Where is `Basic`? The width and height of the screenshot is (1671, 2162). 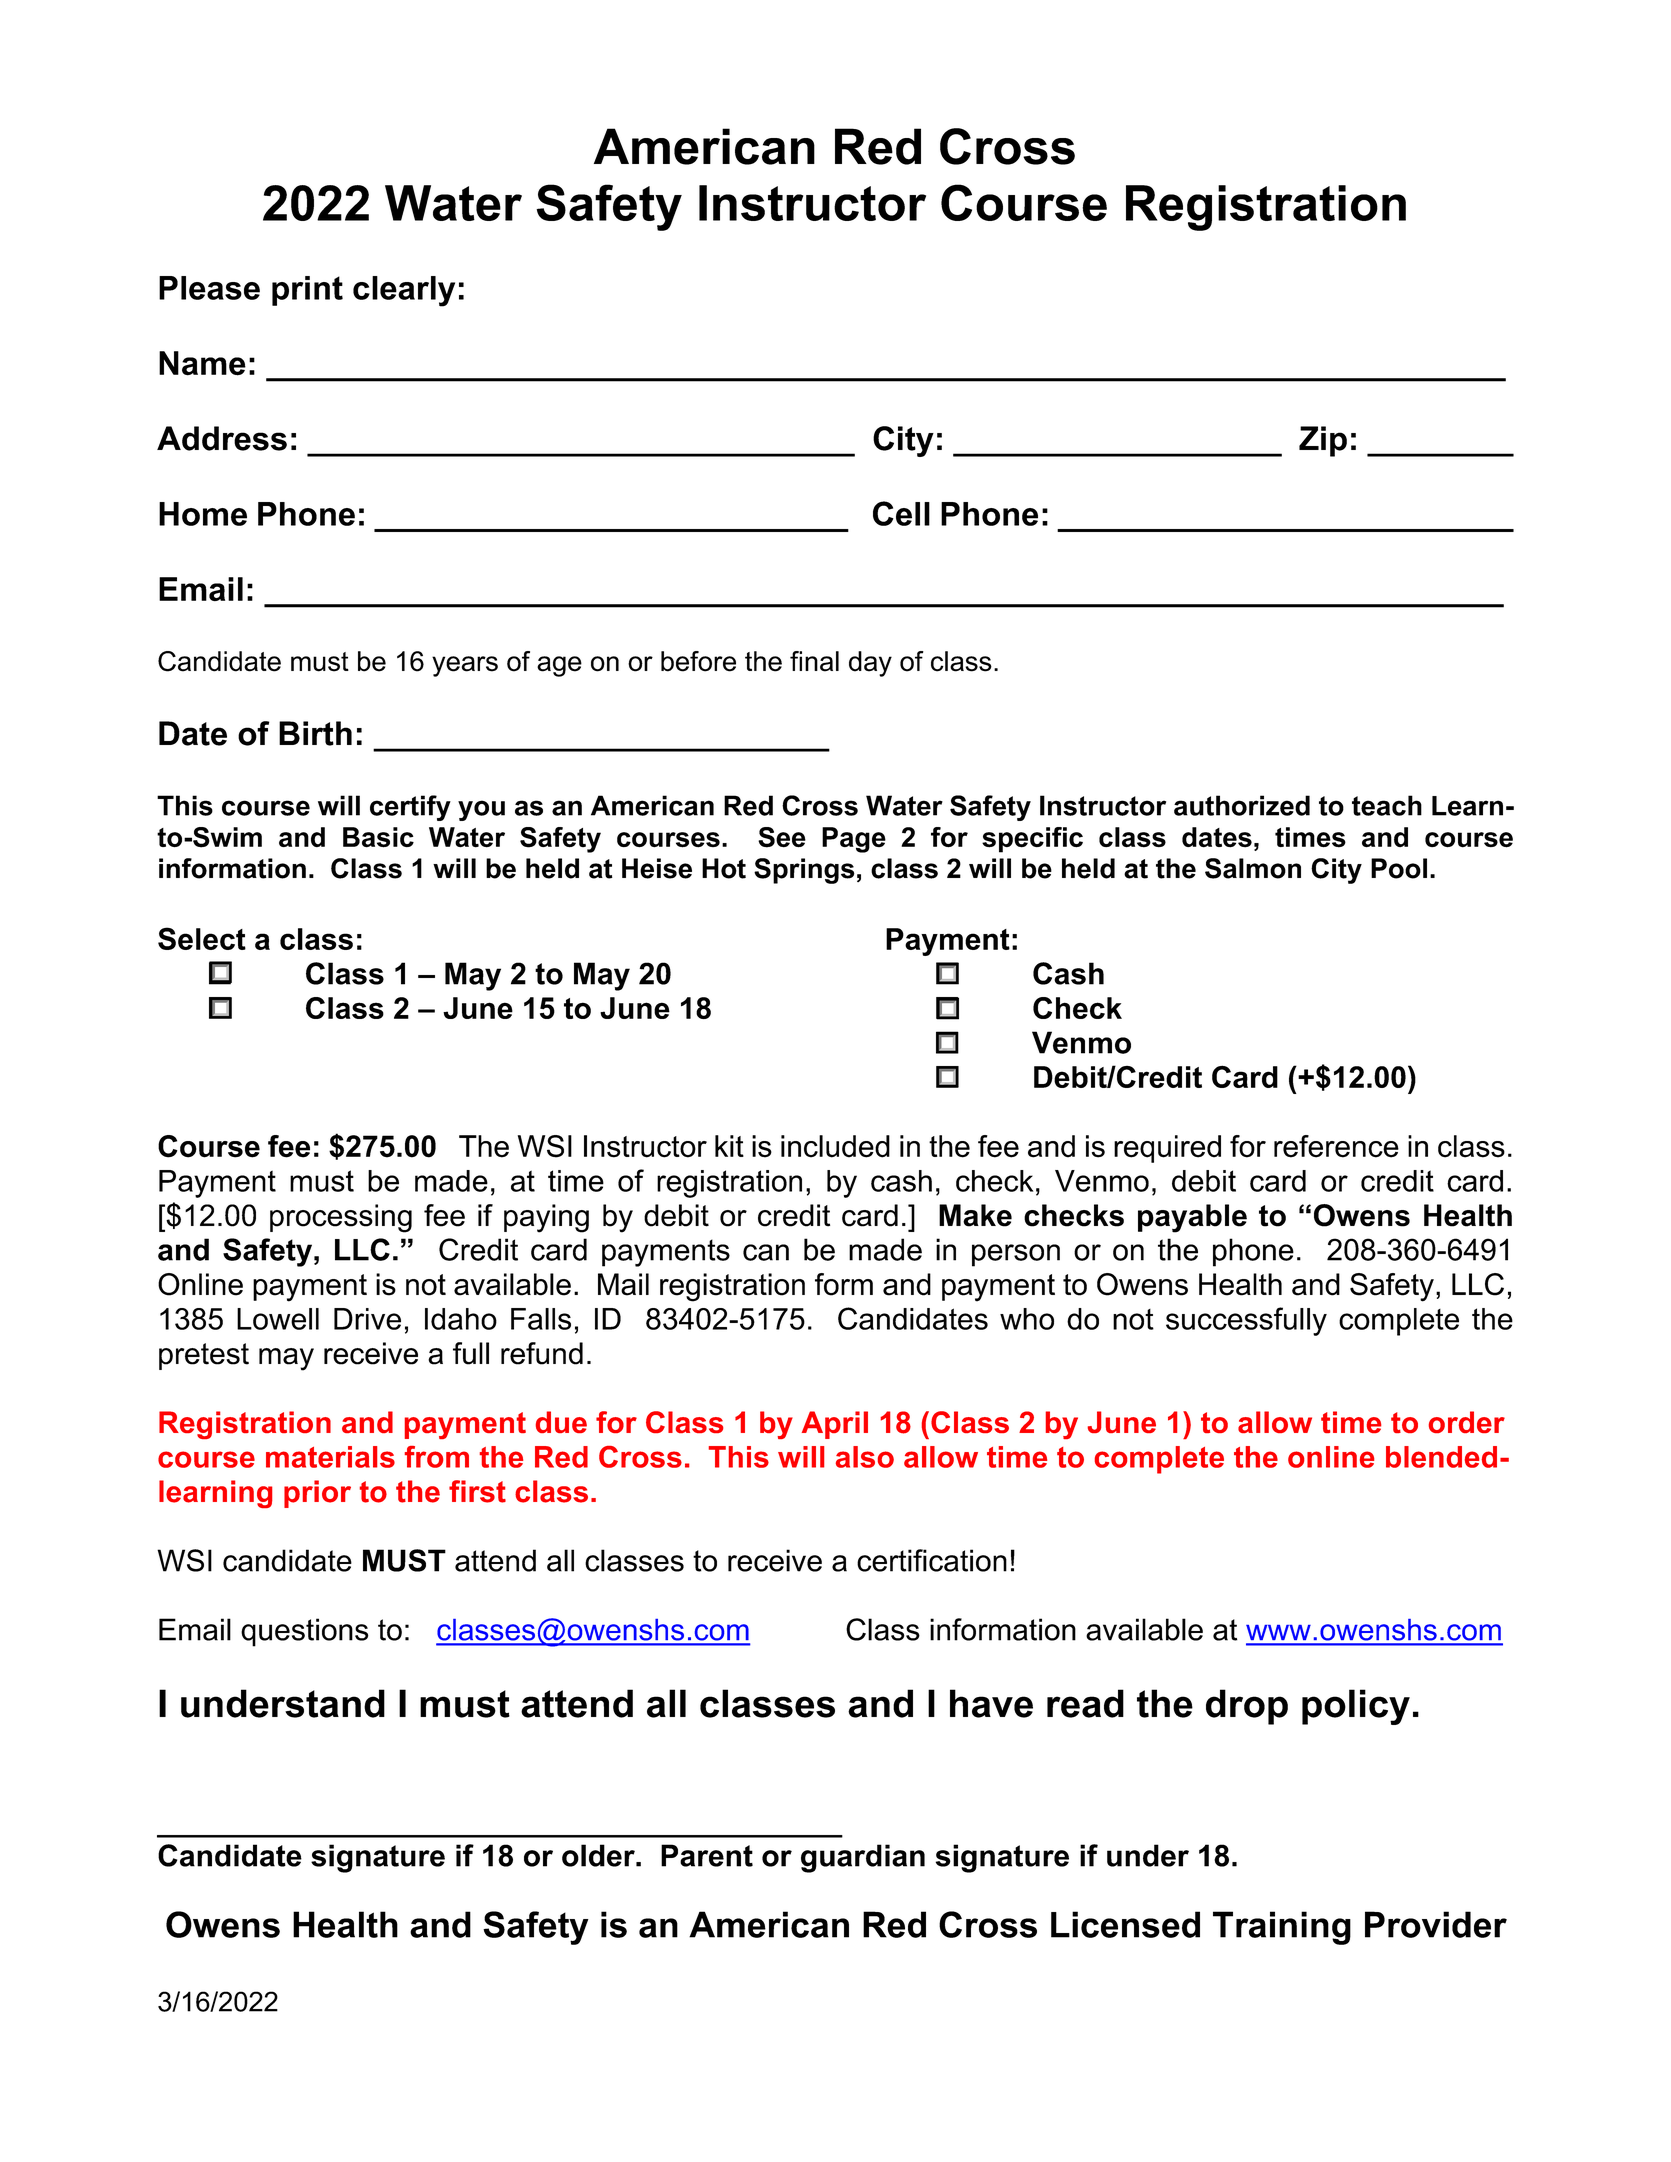 Basic is located at coordinates (378, 837).
